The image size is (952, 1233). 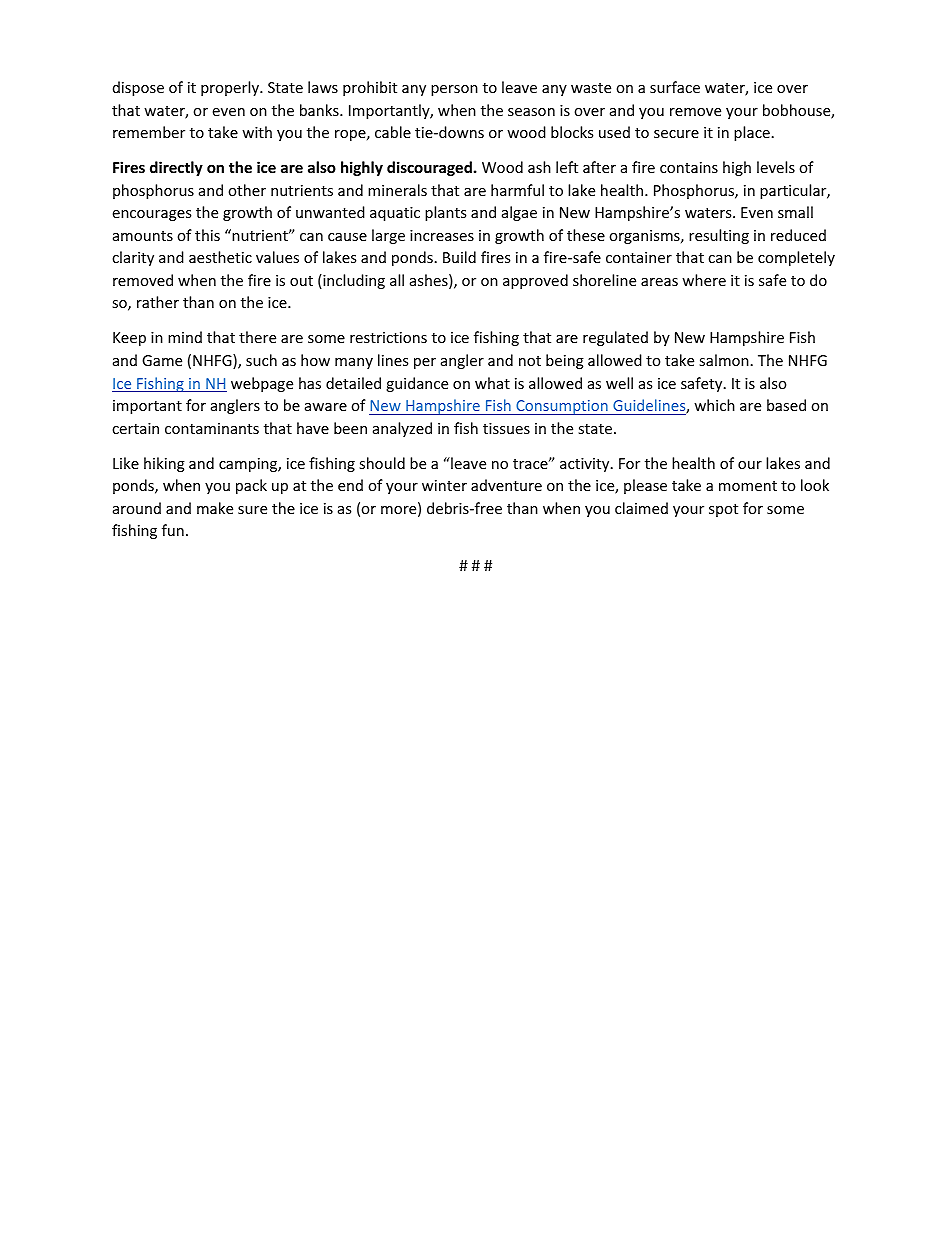 What do you see at coordinates (215, 508) in the page?
I see `make` at bounding box center [215, 508].
